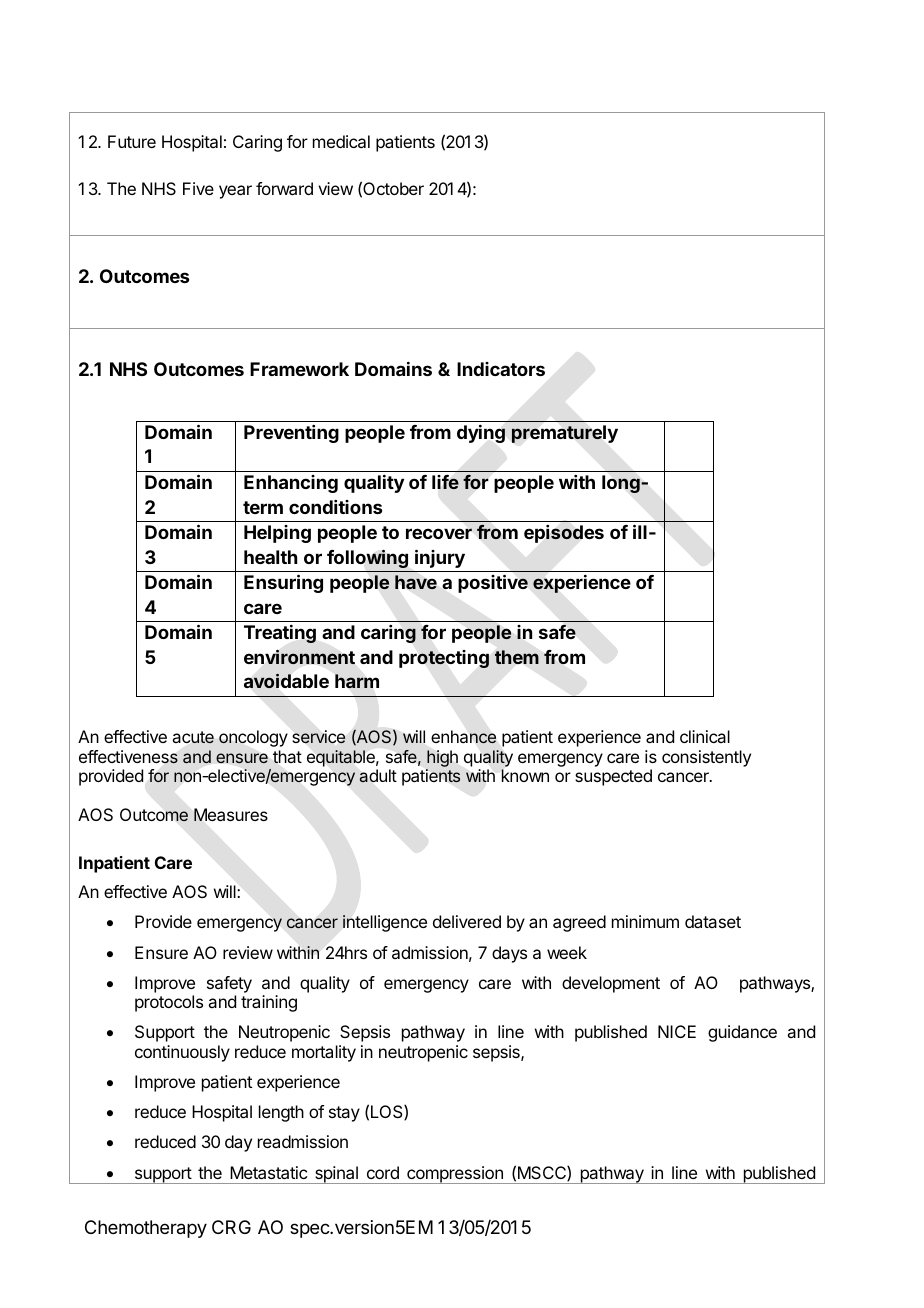 The height and width of the image is (1308, 924). I want to click on acute, so click(193, 737).
